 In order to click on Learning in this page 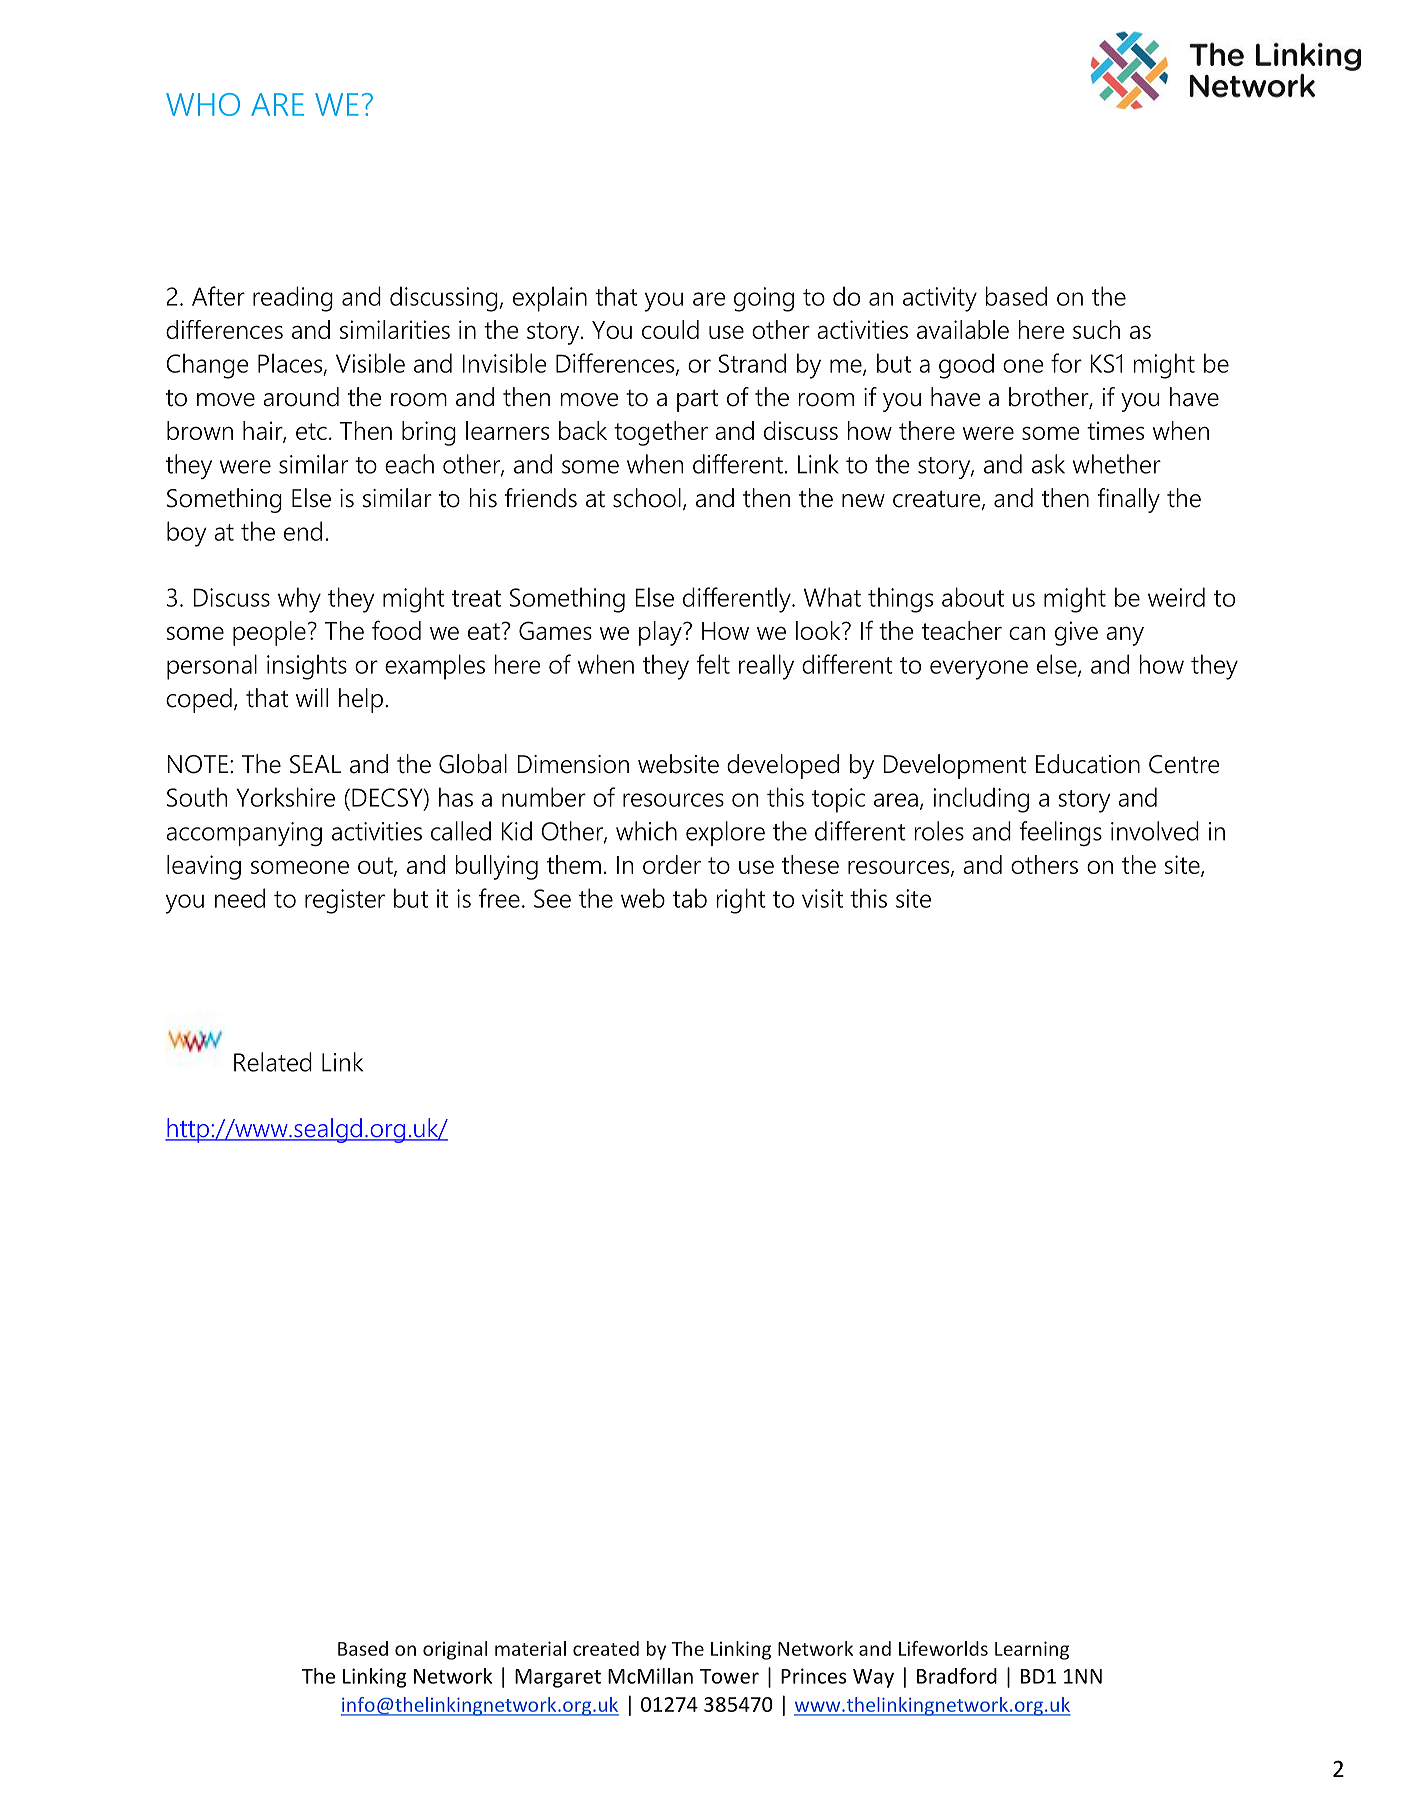, I will do `click(1032, 1650)`.
